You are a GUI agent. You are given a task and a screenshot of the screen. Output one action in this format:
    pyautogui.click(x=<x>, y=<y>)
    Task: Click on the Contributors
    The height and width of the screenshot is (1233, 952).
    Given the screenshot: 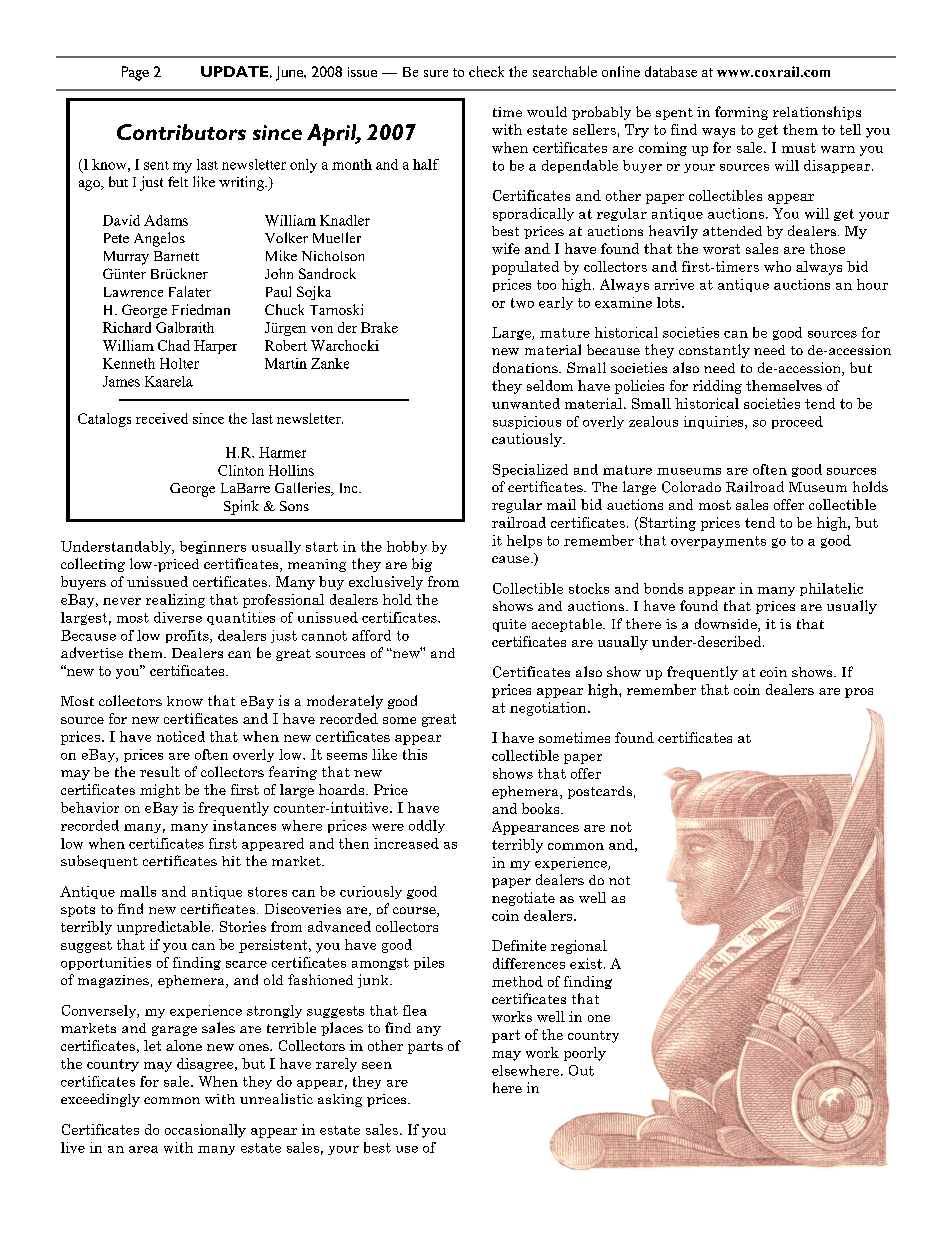 What is the action you would take?
    pyautogui.click(x=181, y=132)
